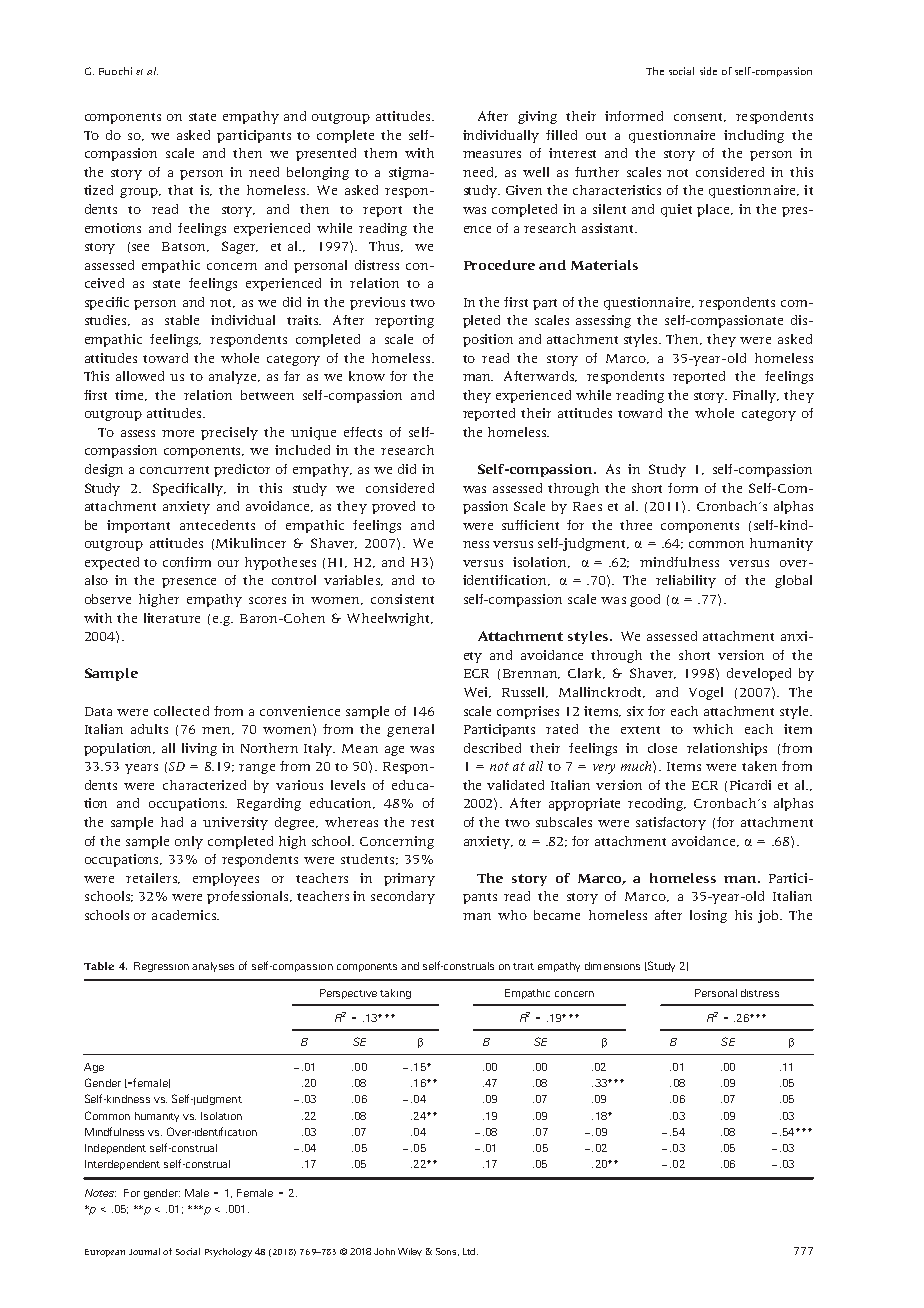  I want to click on concurrent, so click(174, 470).
